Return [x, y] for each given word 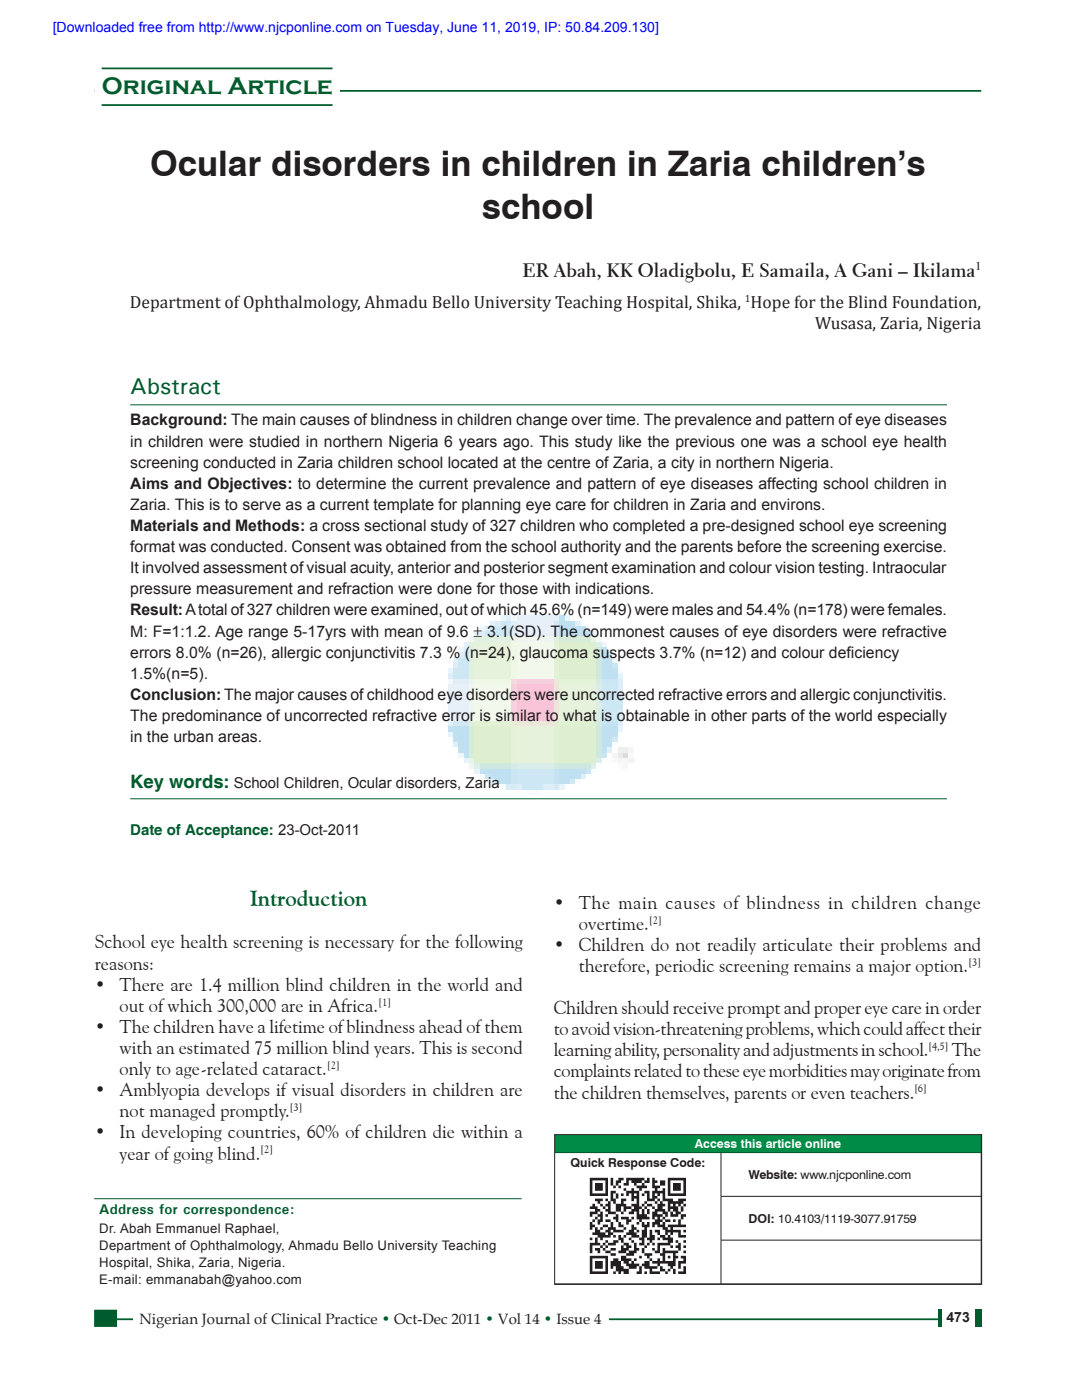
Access [715, 1143]
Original [161, 86]
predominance [212, 717]
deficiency [864, 654]
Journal [225, 1320]
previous [705, 442]
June [462, 27]
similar [518, 715]
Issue [573, 1319]
